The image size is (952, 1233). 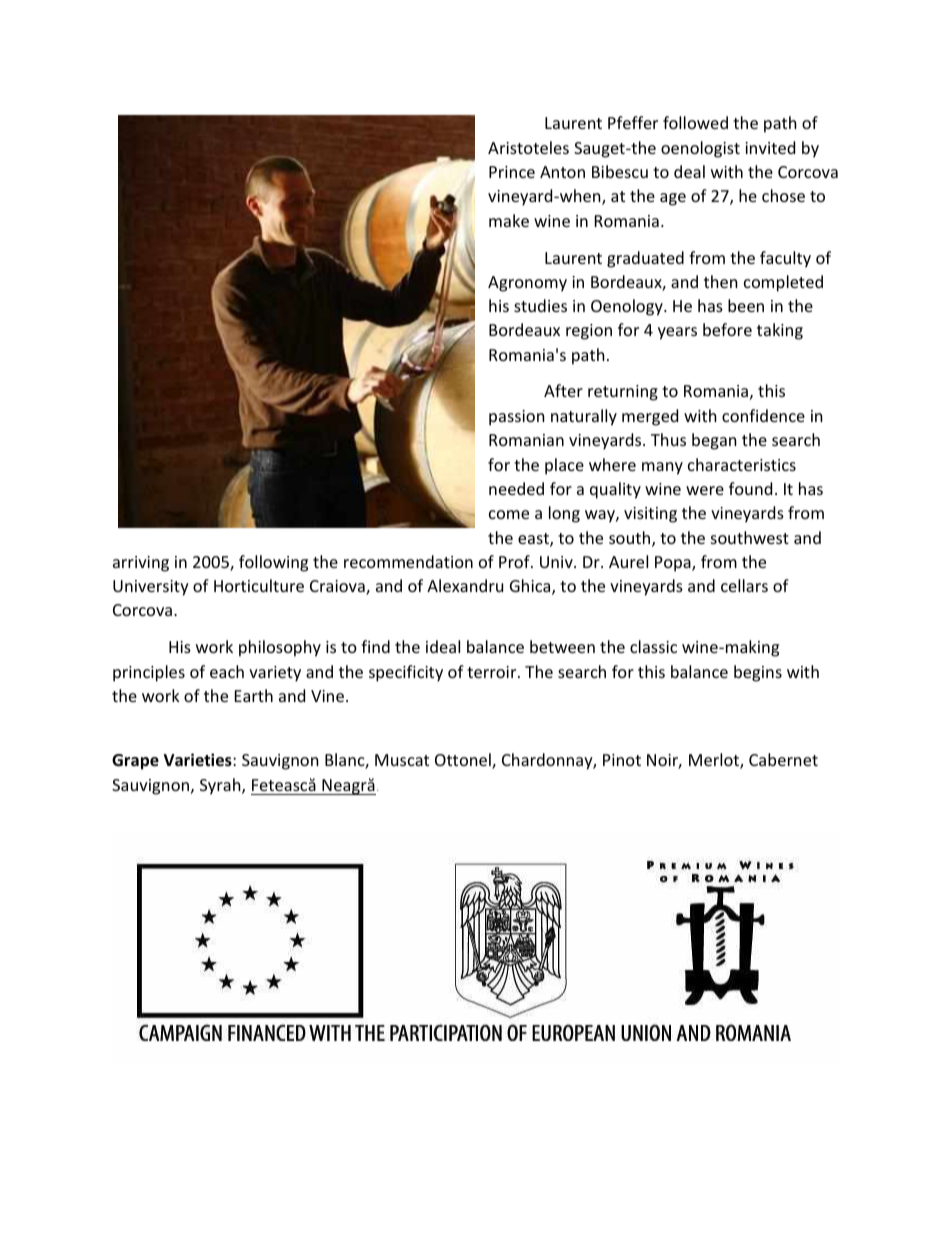 I want to click on followed, so click(x=695, y=122).
